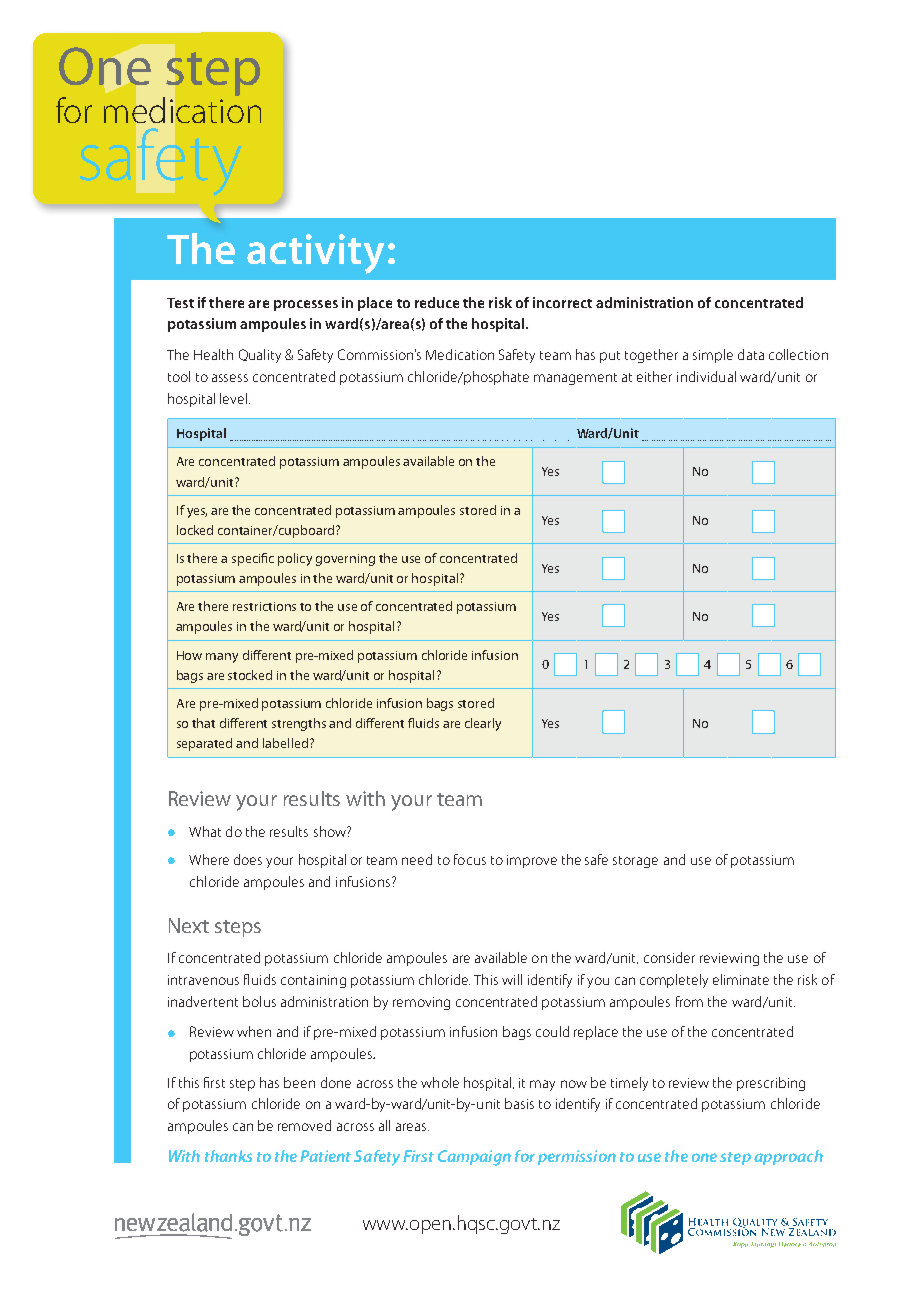 This document has height=1308, width=924. Describe the element at coordinates (474, 1158) in the document. I see `Campaign` at that location.
